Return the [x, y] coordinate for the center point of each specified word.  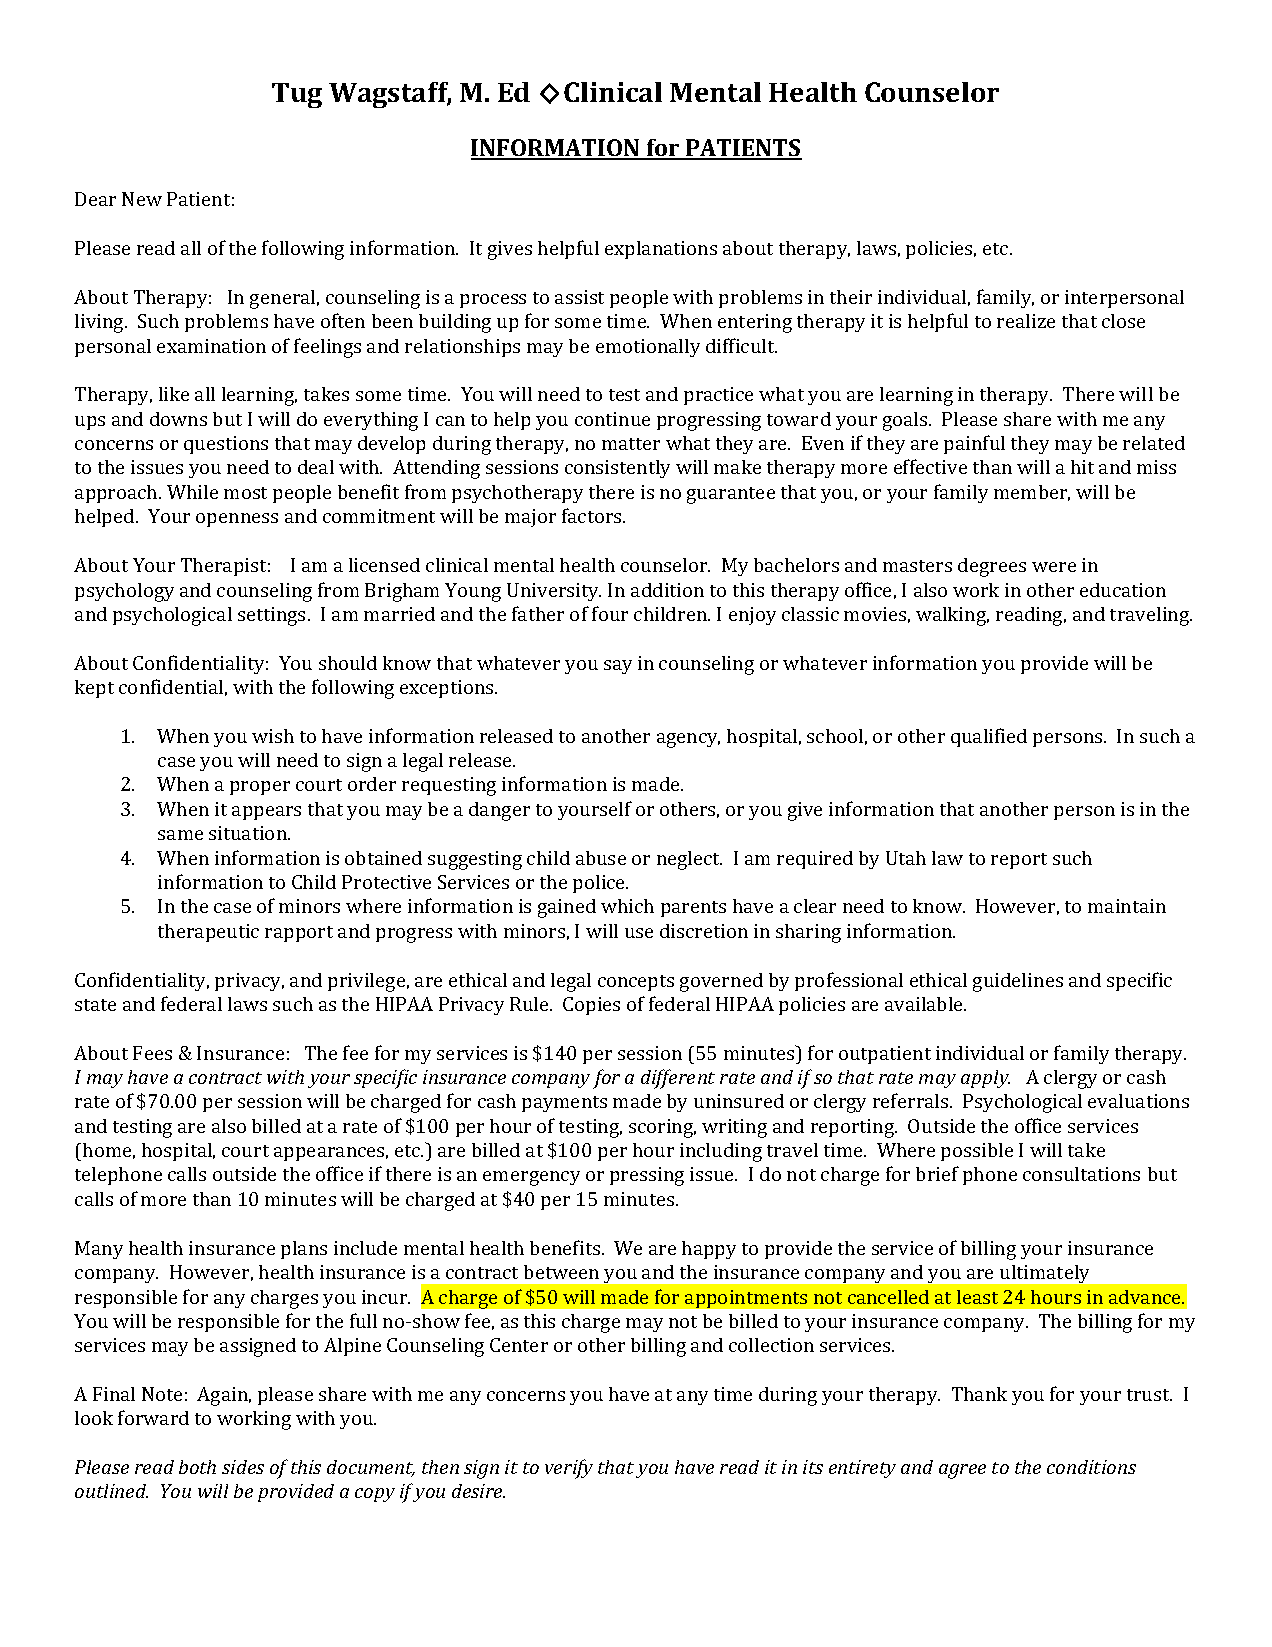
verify [569, 1469]
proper [260, 788]
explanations [661, 250]
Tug [297, 95]
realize [1026, 321]
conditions [1091, 1467]
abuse [601, 858]
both [197, 1467]
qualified [989, 737]
